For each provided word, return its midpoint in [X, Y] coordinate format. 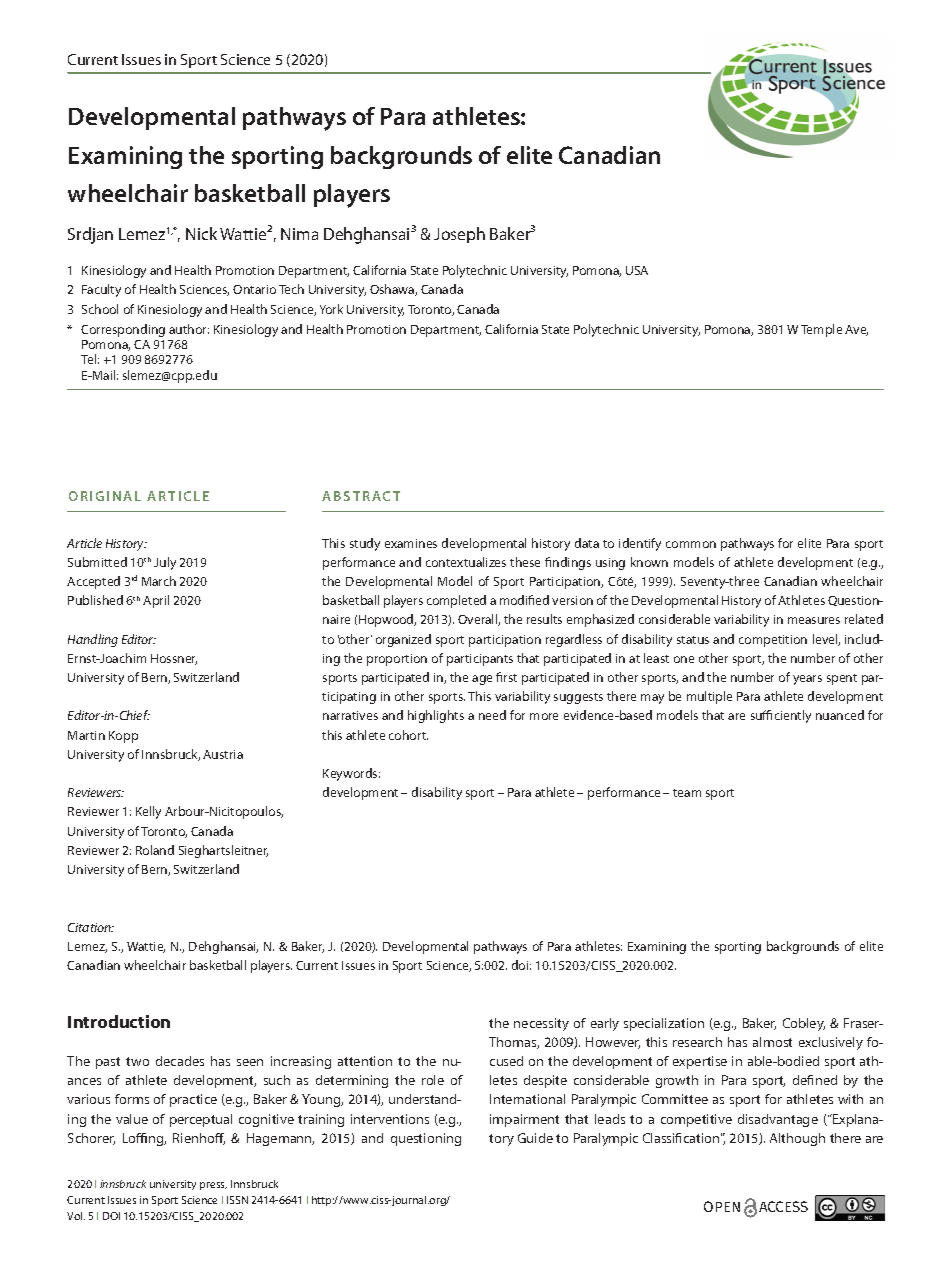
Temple [821, 330]
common [691, 544]
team [687, 793]
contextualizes [466, 562]
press [213, 1186]
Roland [155, 850]
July [165, 563]
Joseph [459, 235]
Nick [201, 233]
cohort [408, 735]
